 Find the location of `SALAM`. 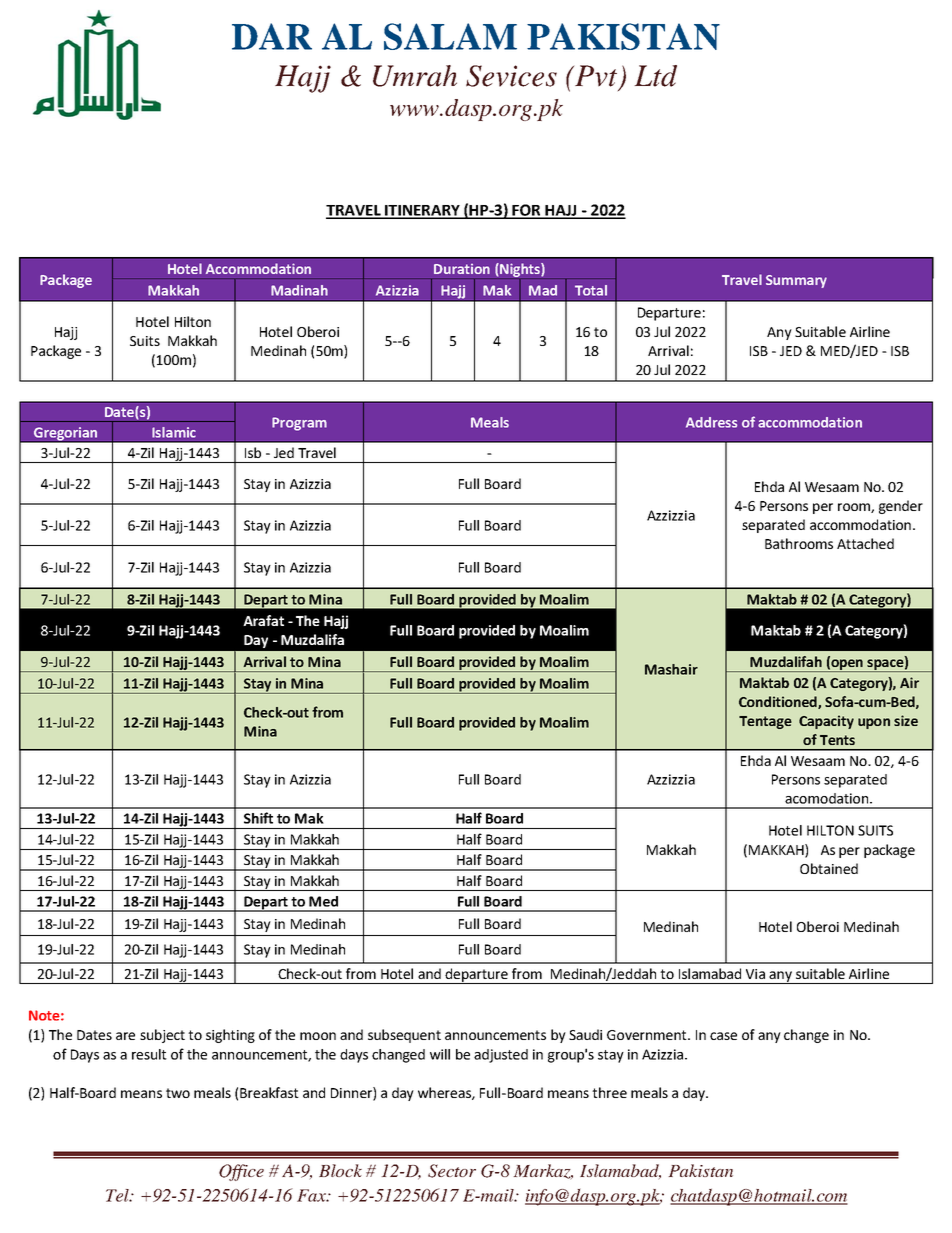

SALAM is located at coordinates (450, 36).
